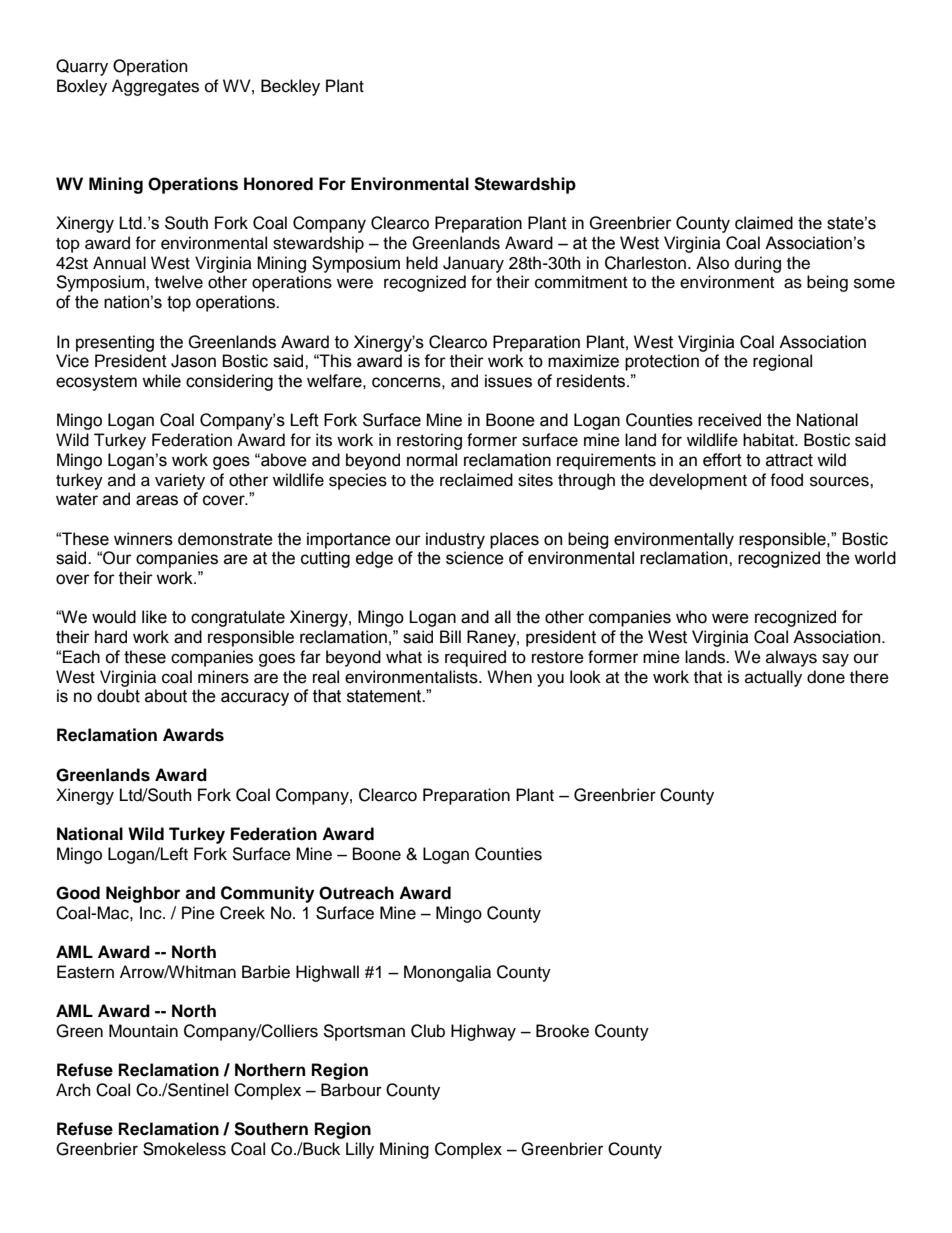  I want to click on actually, so click(773, 678).
